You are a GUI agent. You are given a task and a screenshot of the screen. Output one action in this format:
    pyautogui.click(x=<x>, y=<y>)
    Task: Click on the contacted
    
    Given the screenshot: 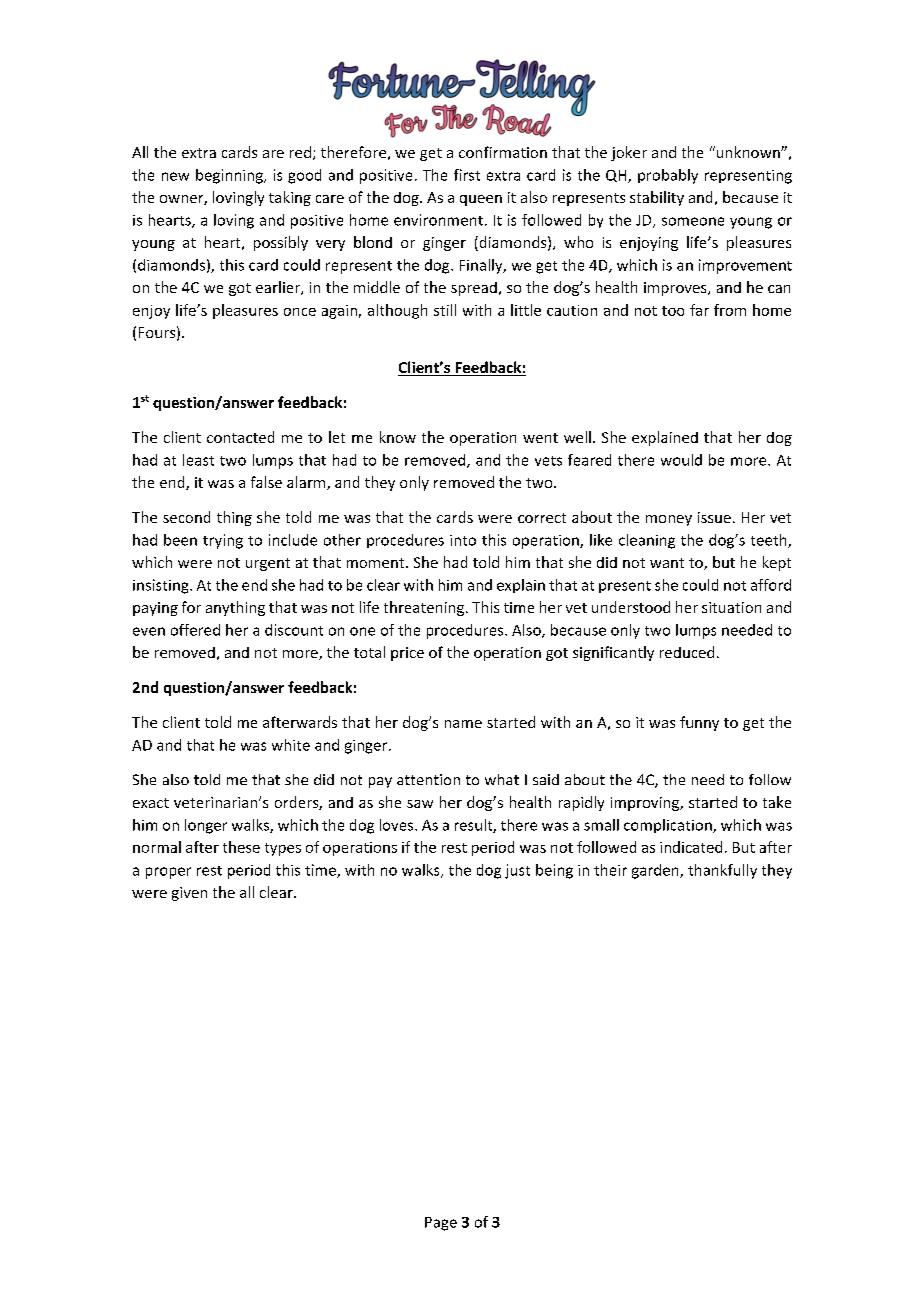 What is the action you would take?
    pyautogui.click(x=240, y=437)
